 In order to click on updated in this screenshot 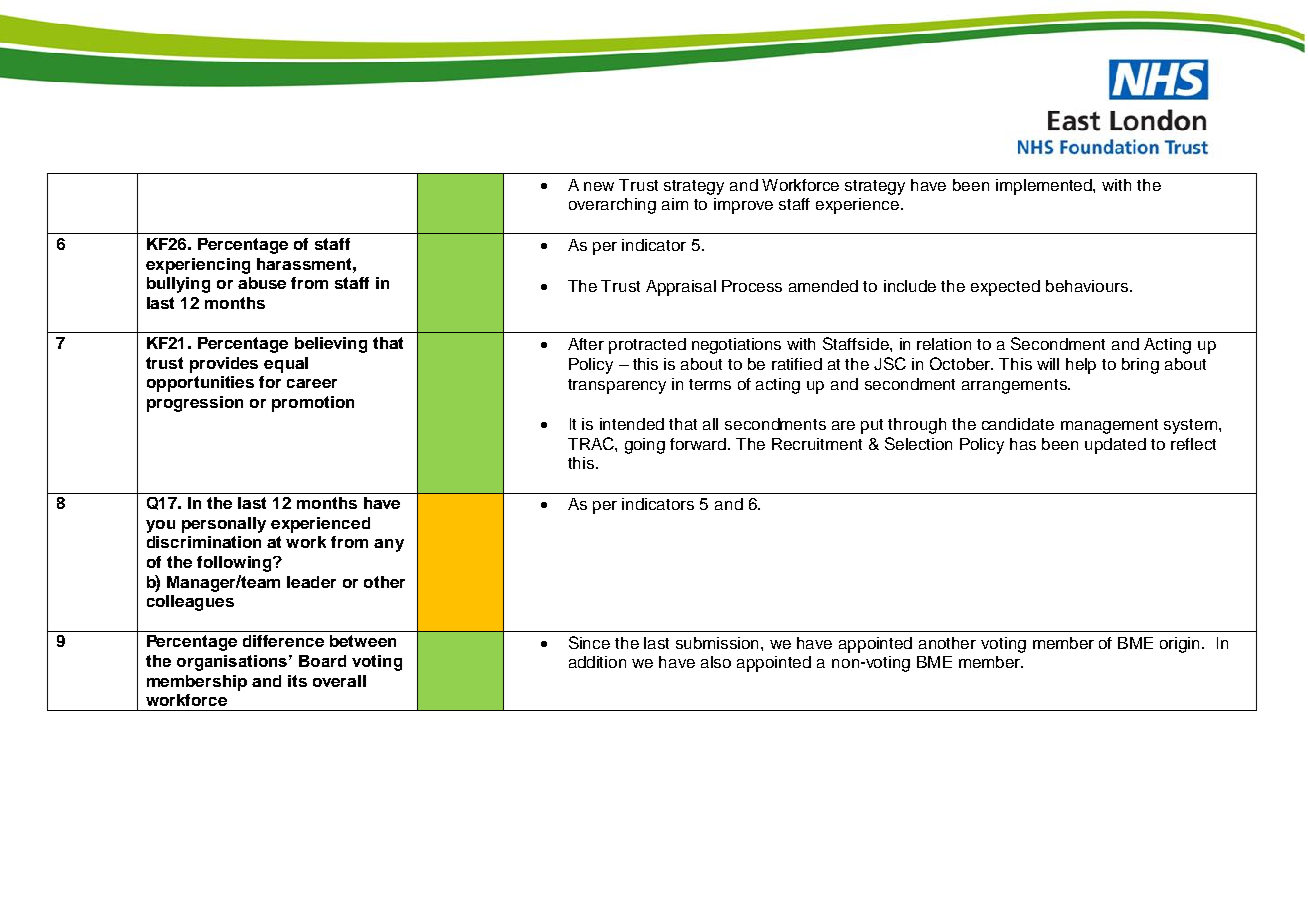, I will do `click(1115, 446)`.
